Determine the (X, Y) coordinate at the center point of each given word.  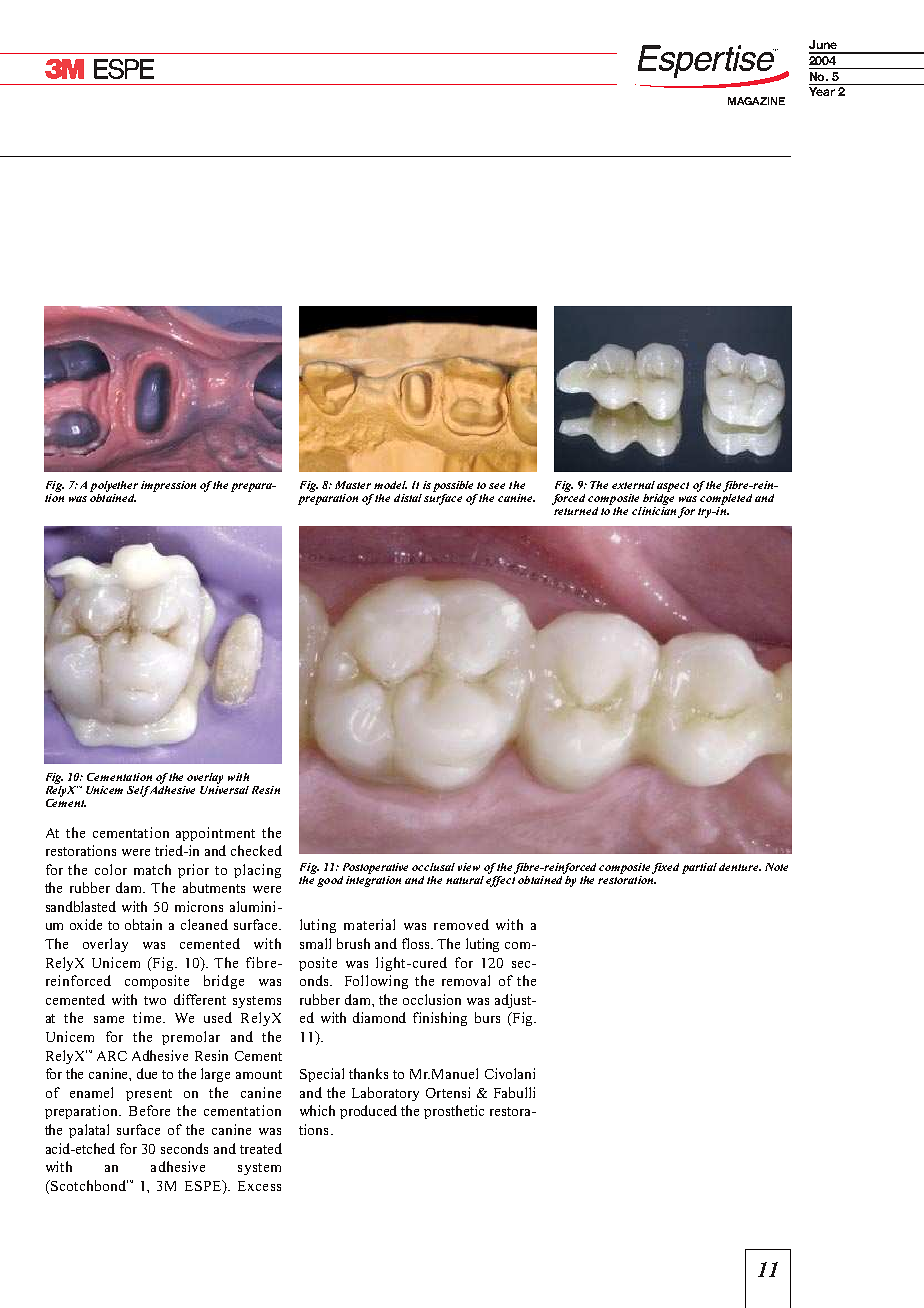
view (469, 867)
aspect (673, 487)
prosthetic (454, 1112)
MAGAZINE (756, 101)
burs (487, 1017)
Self (140, 791)
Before (149, 1110)
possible (453, 486)
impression (168, 486)
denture (740, 867)
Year (822, 91)
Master (353, 485)
